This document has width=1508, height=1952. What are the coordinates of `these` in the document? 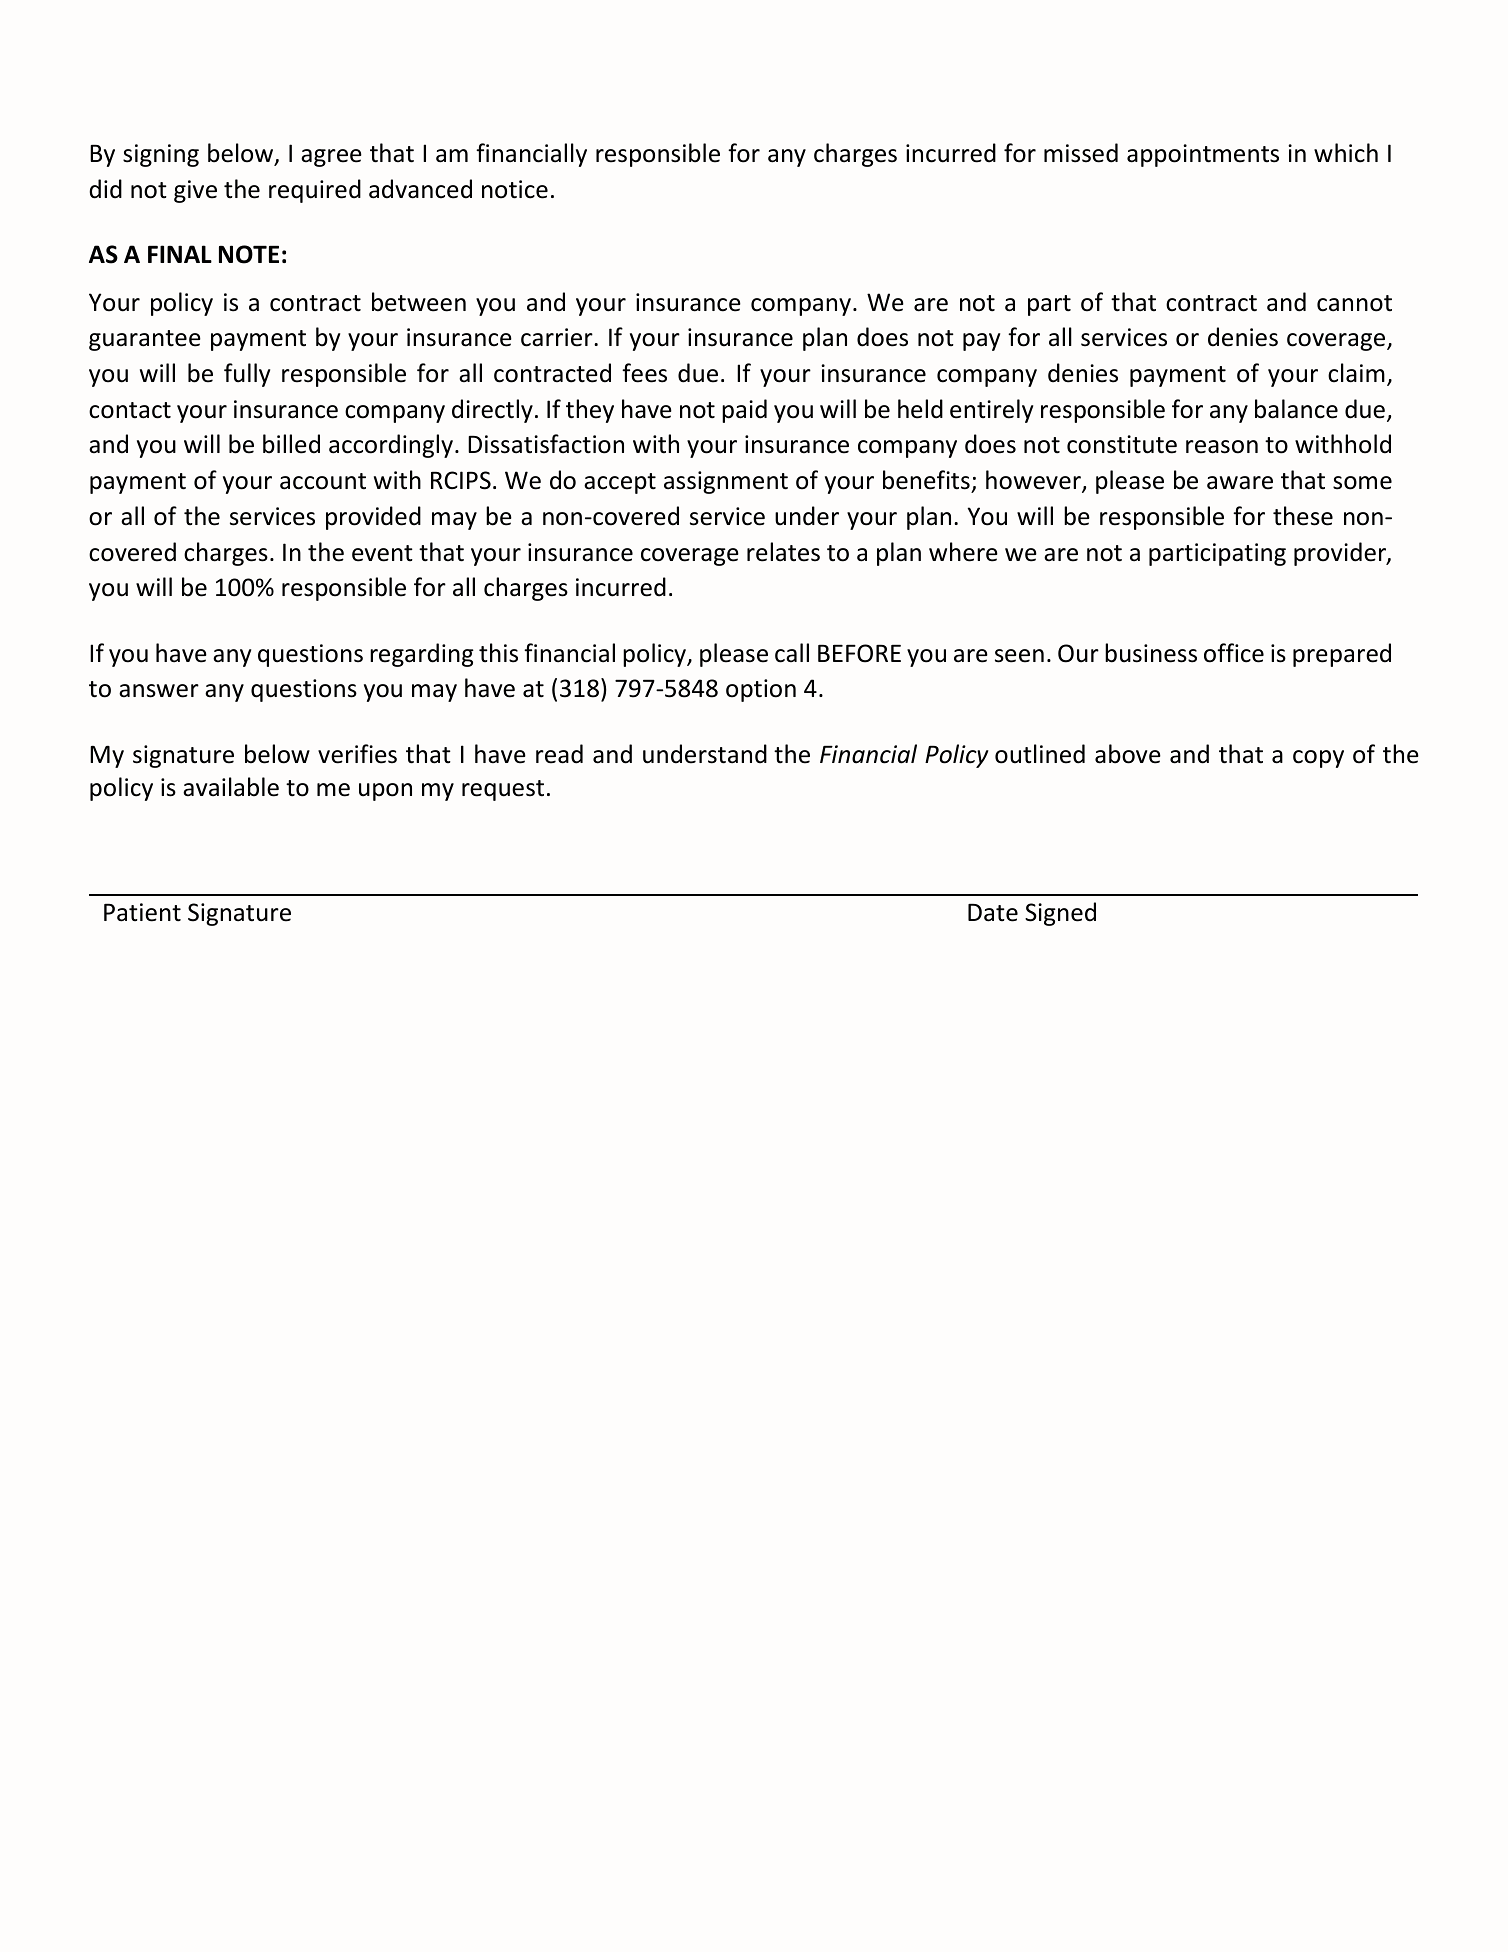 It's located at (1303, 516).
